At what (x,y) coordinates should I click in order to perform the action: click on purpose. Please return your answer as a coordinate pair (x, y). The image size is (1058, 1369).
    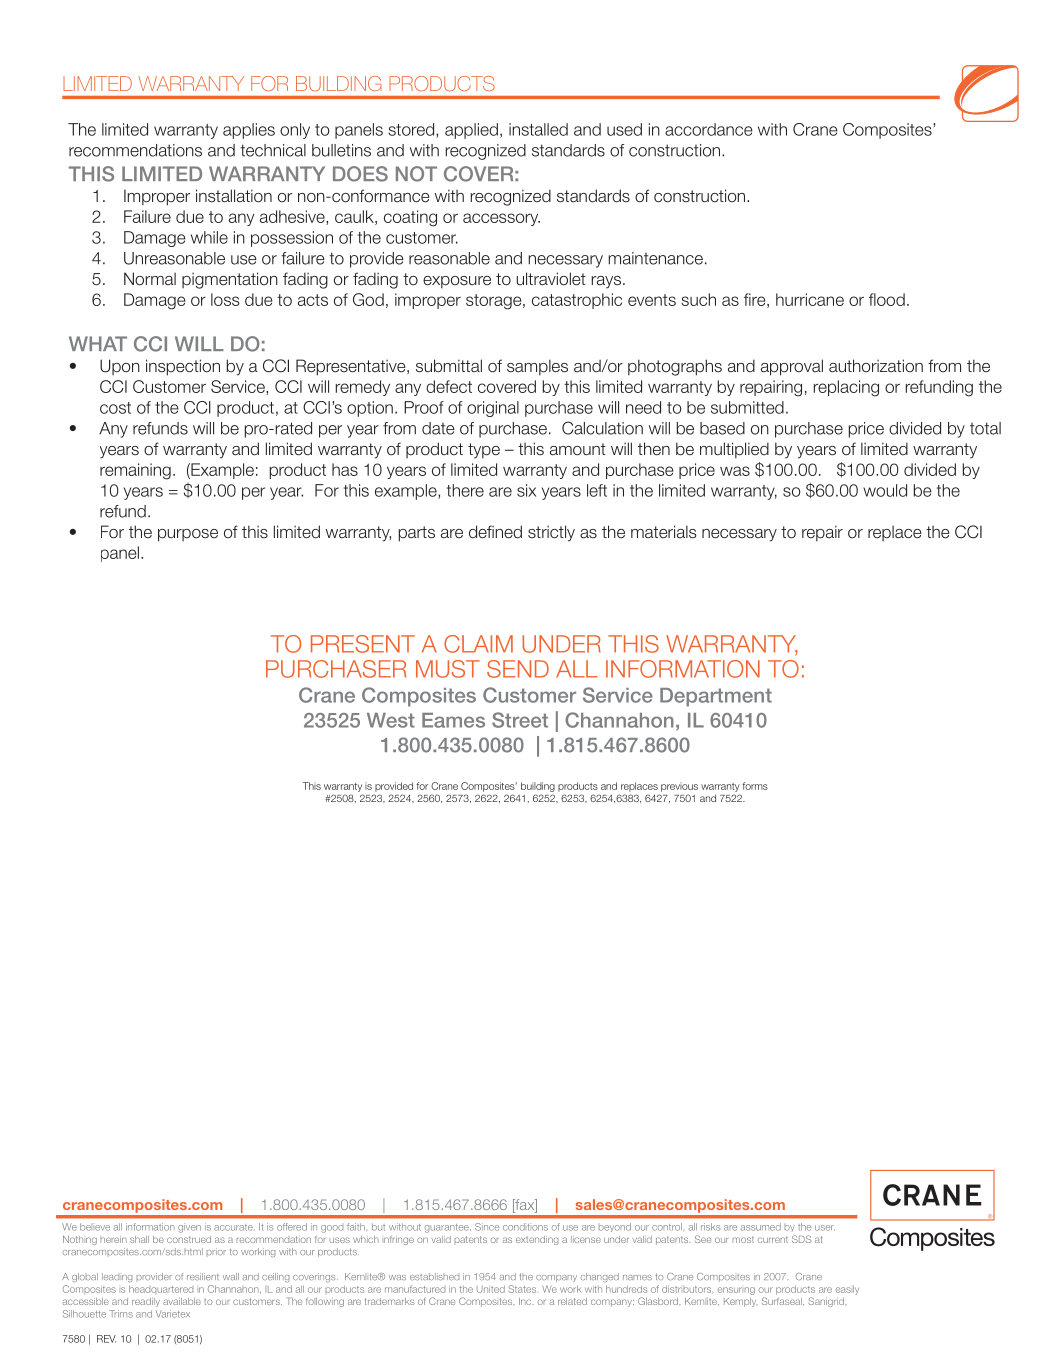
    Looking at the image, I should click on (188, 535).
